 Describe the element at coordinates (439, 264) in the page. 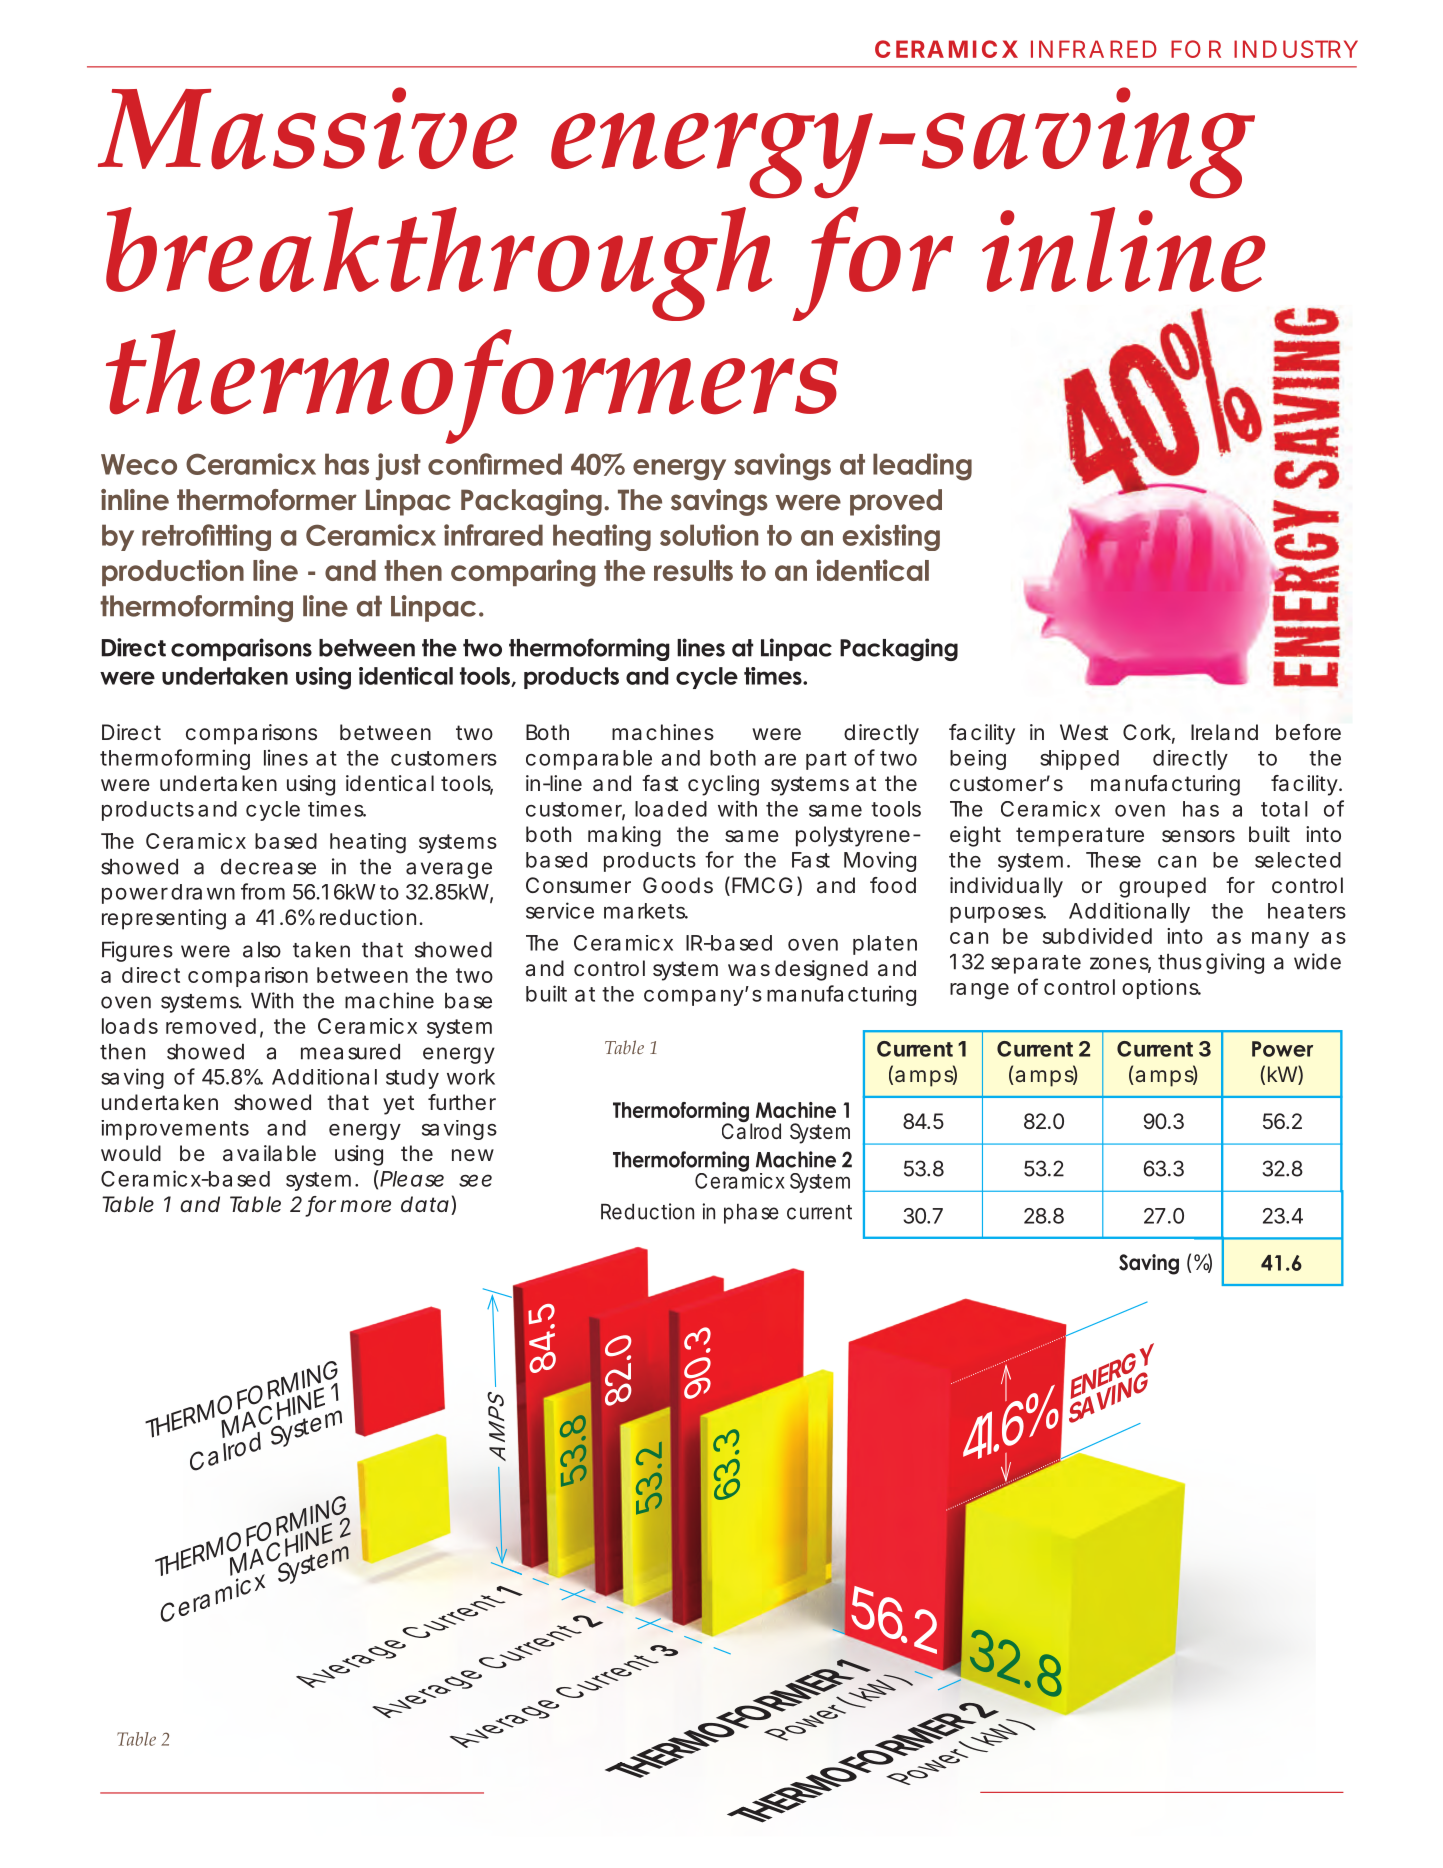

I see `breakthrough` at that location.
